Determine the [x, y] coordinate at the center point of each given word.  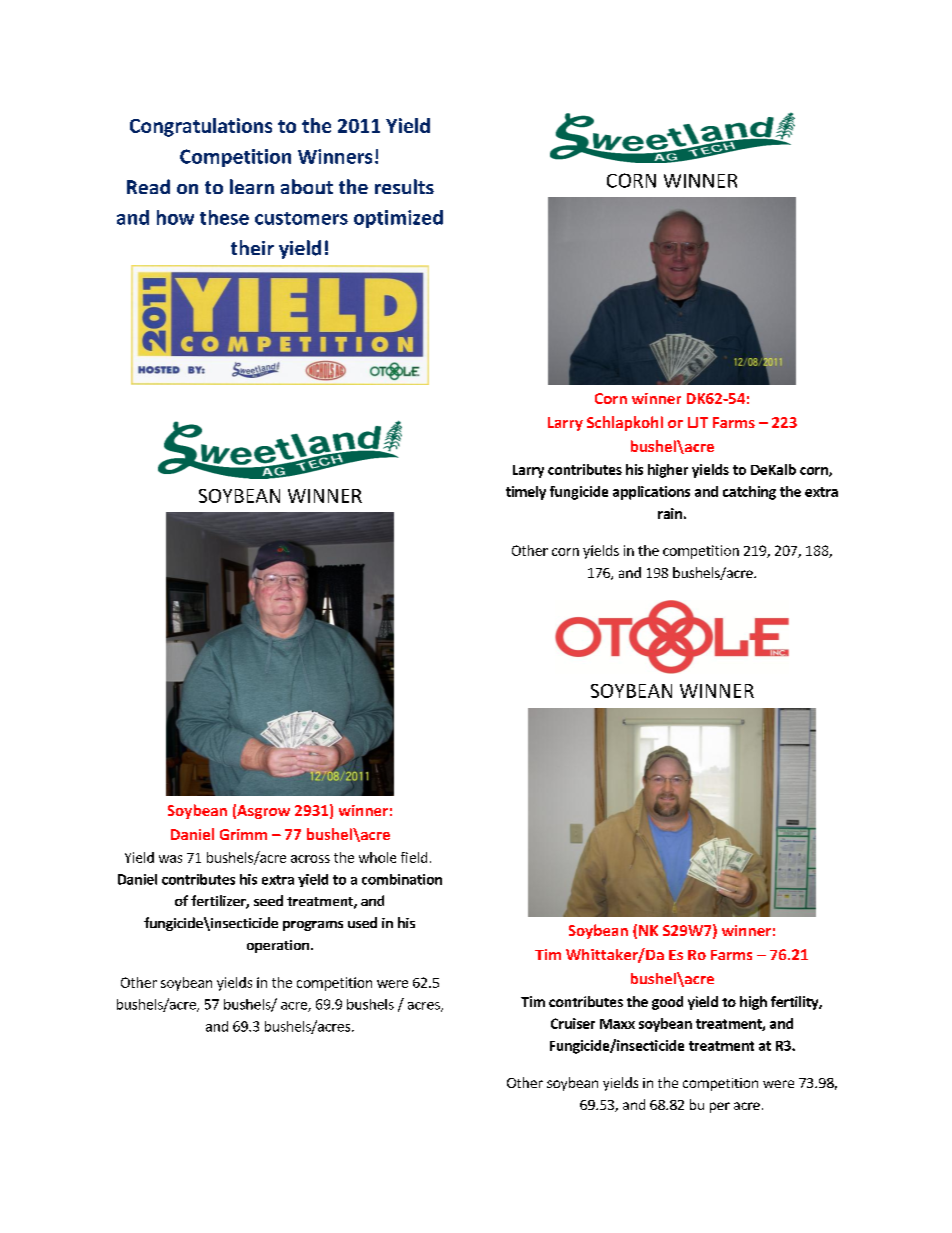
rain [670, 513]
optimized [398, 219]
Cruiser [573, 1023]
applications [651, 493]
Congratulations [201, 127]
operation [278, 946]
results [404, 186]
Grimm [243, 834]
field [414, 857]
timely [526, 493]
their [252, 247]
